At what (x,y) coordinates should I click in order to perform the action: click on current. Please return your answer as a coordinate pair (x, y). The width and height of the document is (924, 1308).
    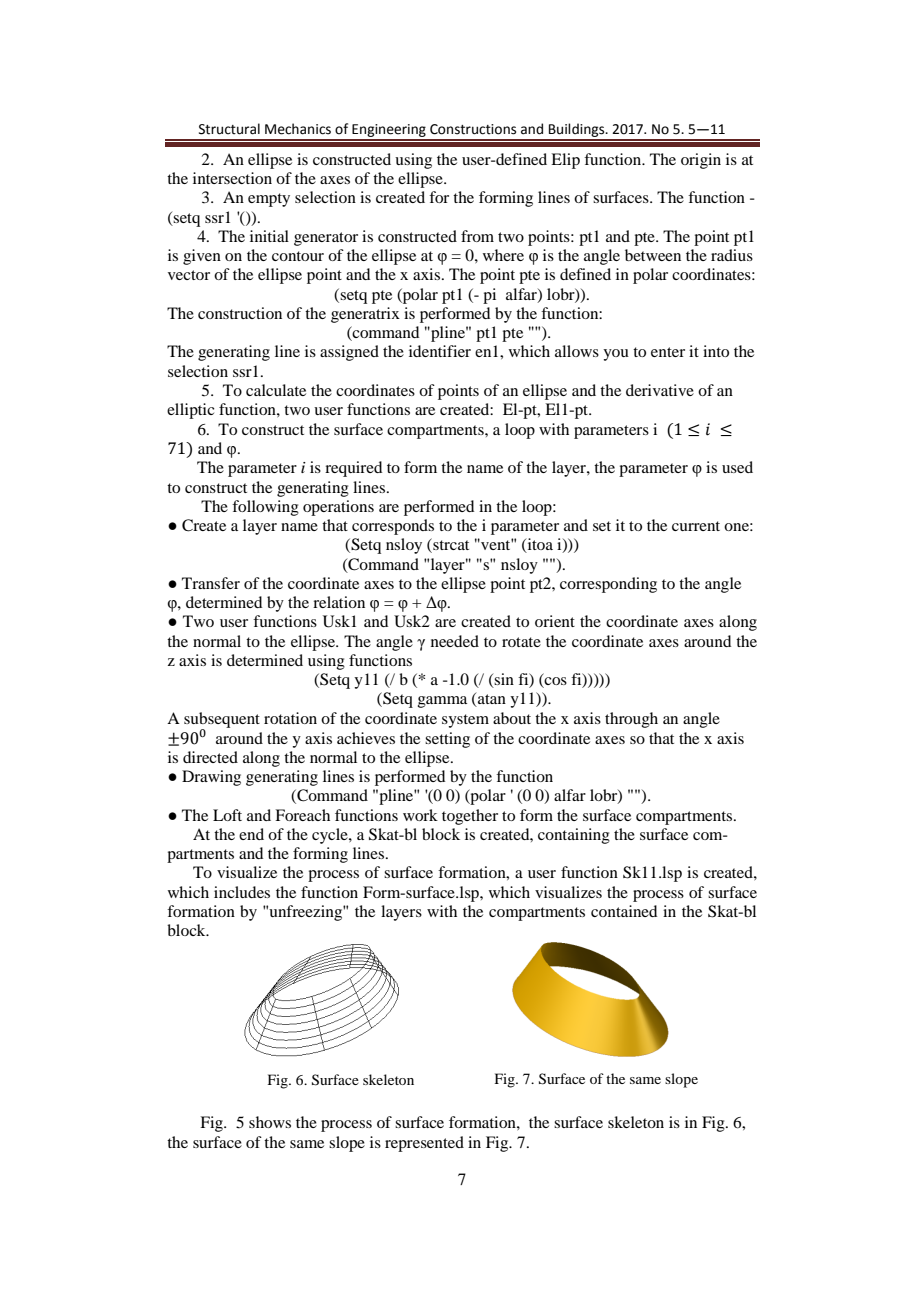
    Looking at the image, I should click on (696, 526).
